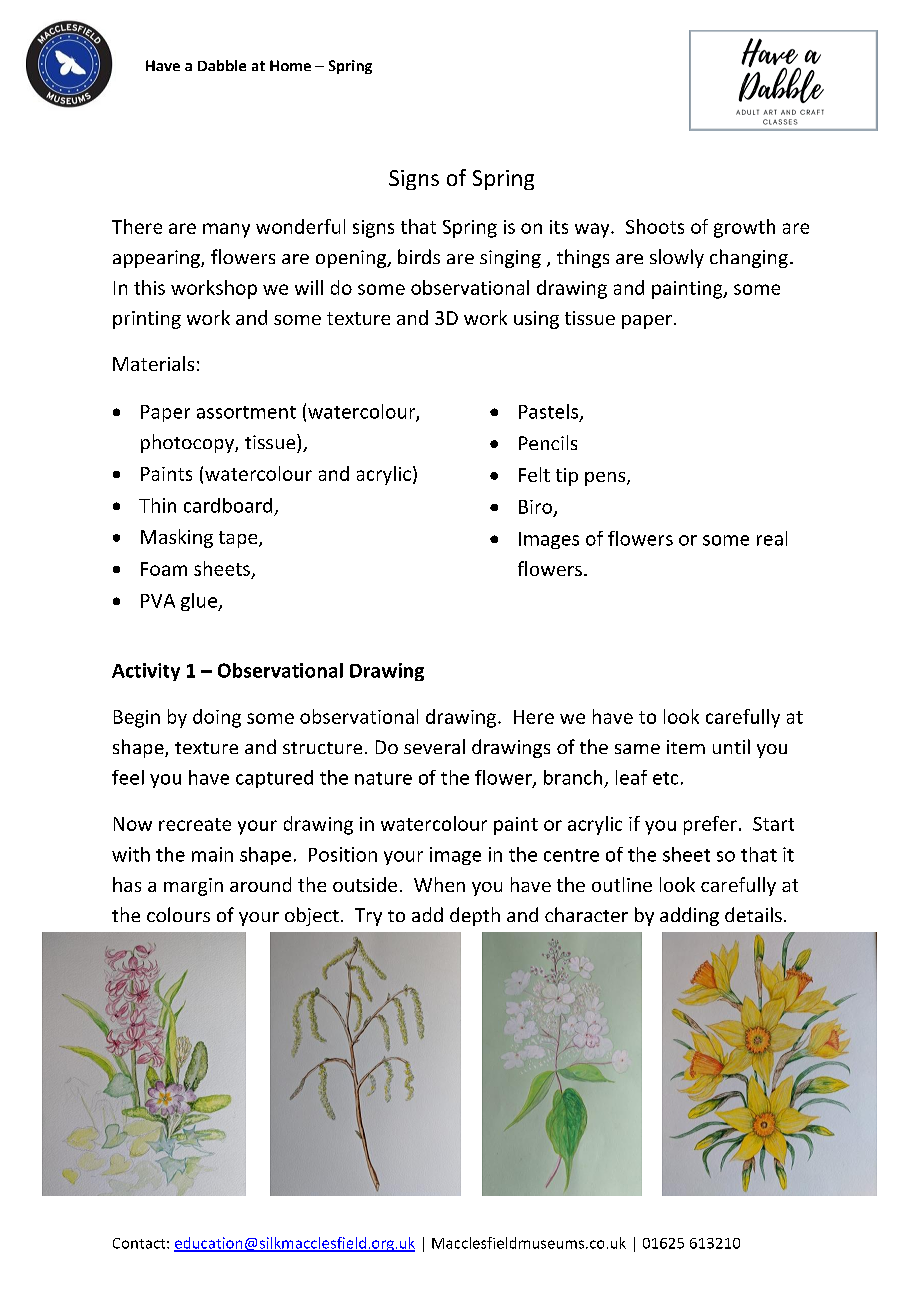 The height and width of the page is (1308, 924). I want to click on Dabble, so click(222, 65).
